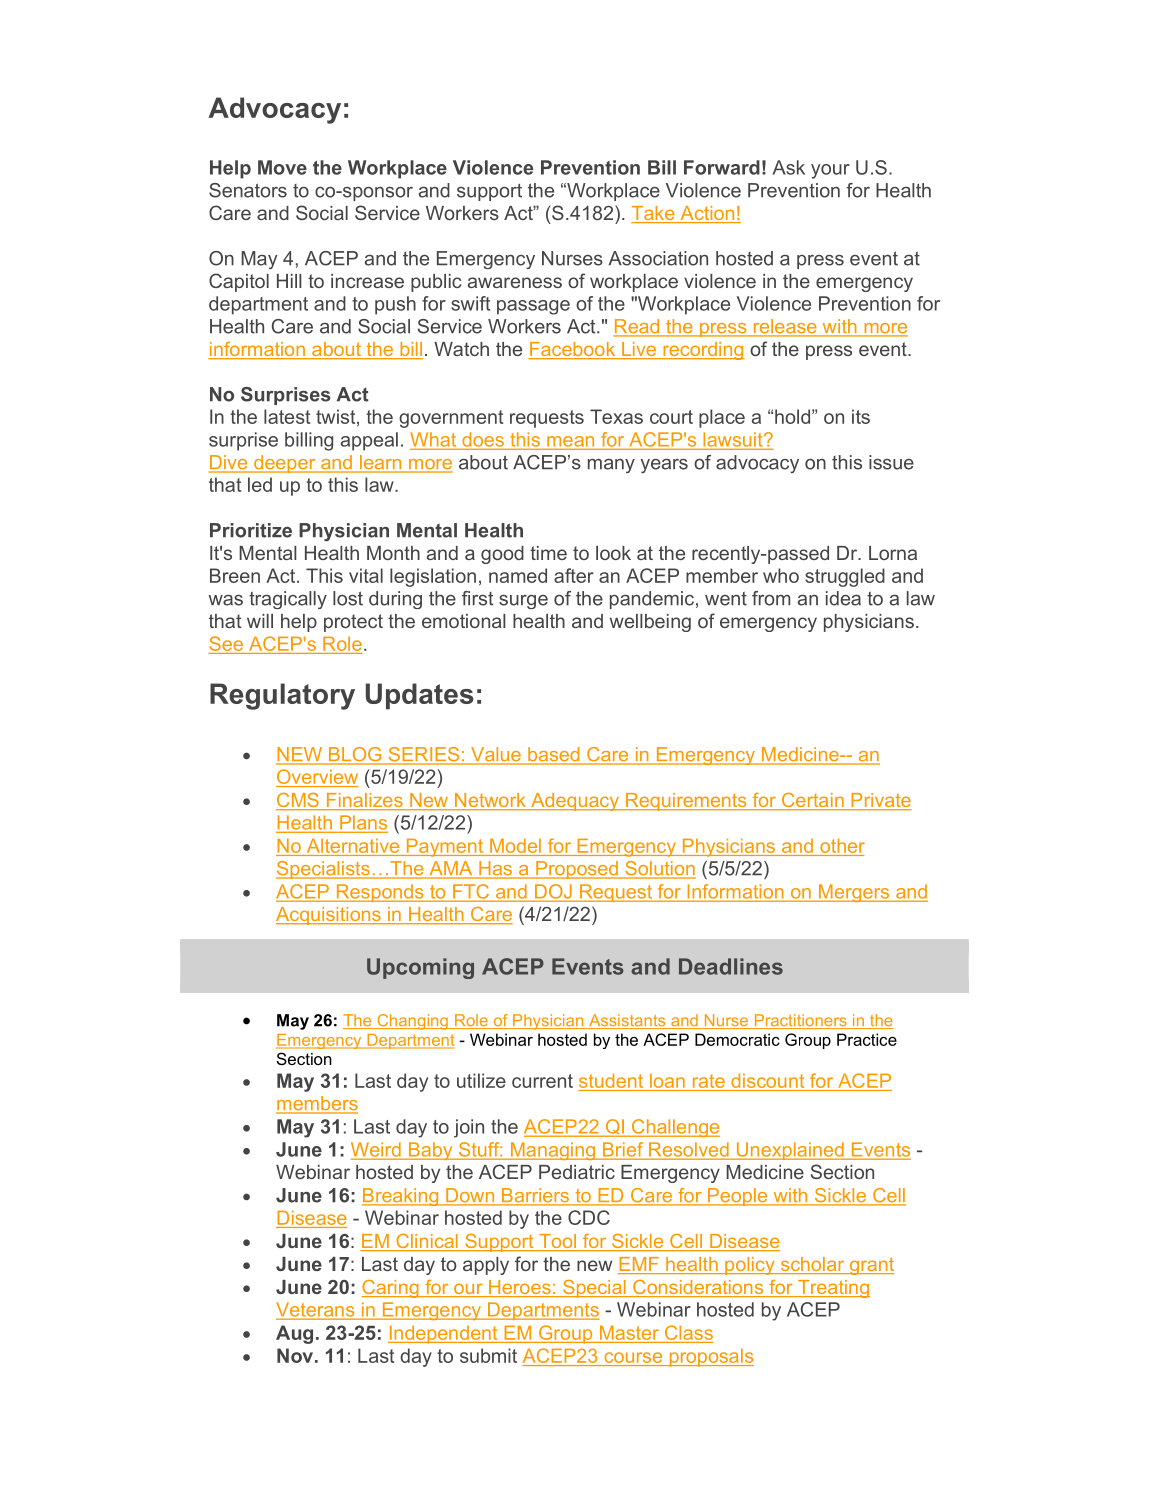  Describe the element at coordinates (542, 1081) in the image. I see `current` at that location.
